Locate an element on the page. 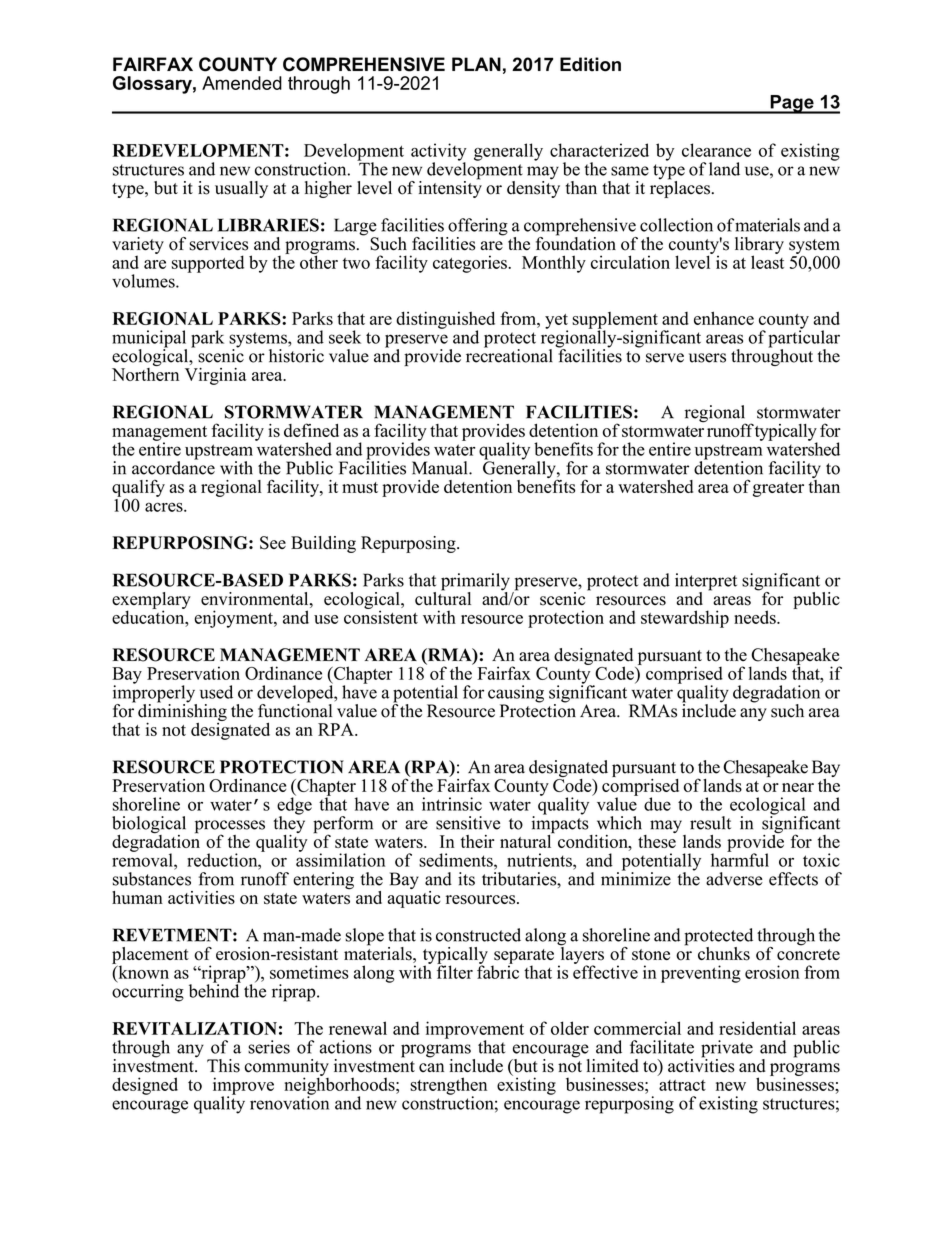  This is located at coordinates (223, 1066).
